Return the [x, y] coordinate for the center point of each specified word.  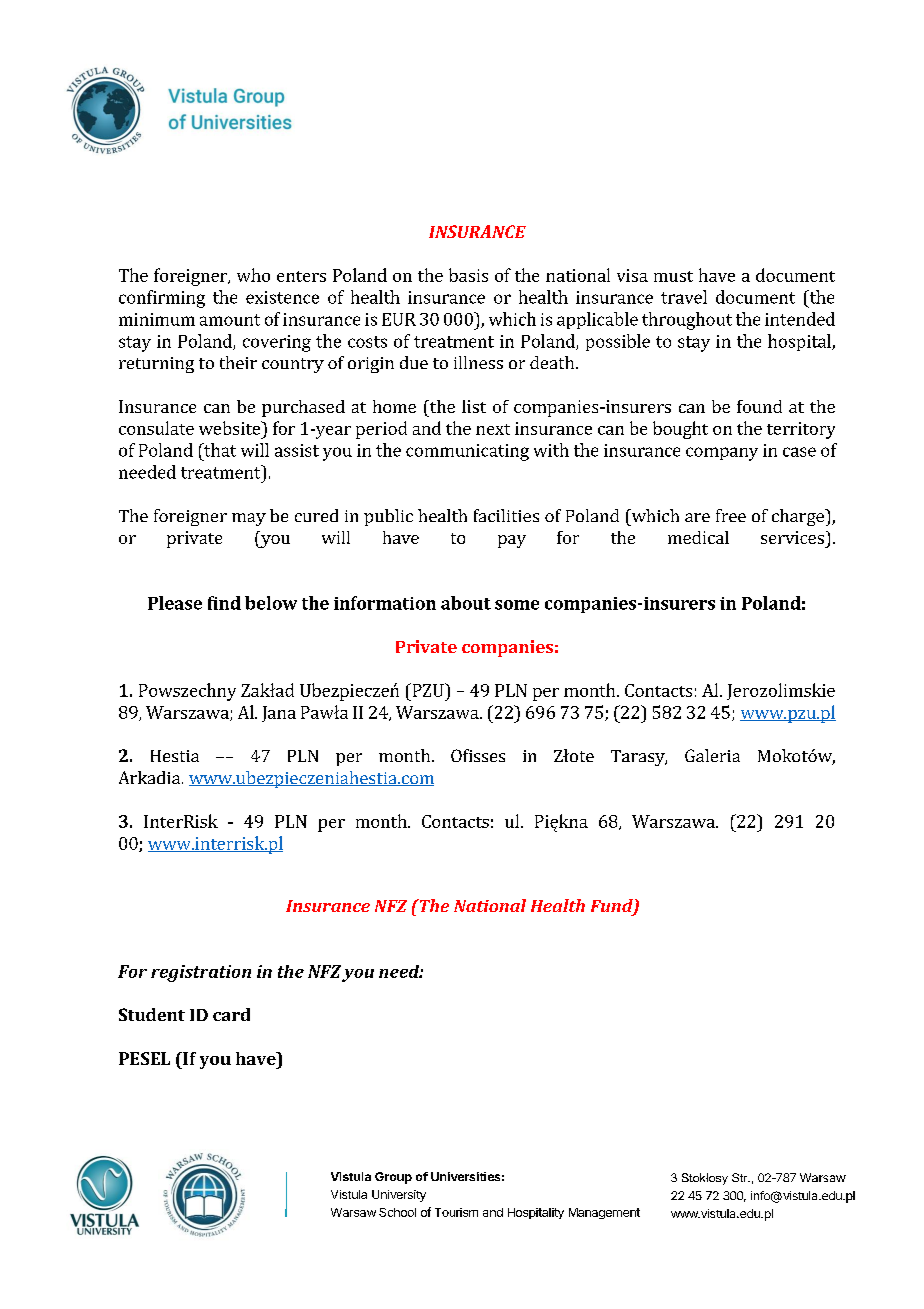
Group [393, 1178]
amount [230, 320]
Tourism [456, 1212]
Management [604, 1213]
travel [684, 297]
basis [468, 275]
